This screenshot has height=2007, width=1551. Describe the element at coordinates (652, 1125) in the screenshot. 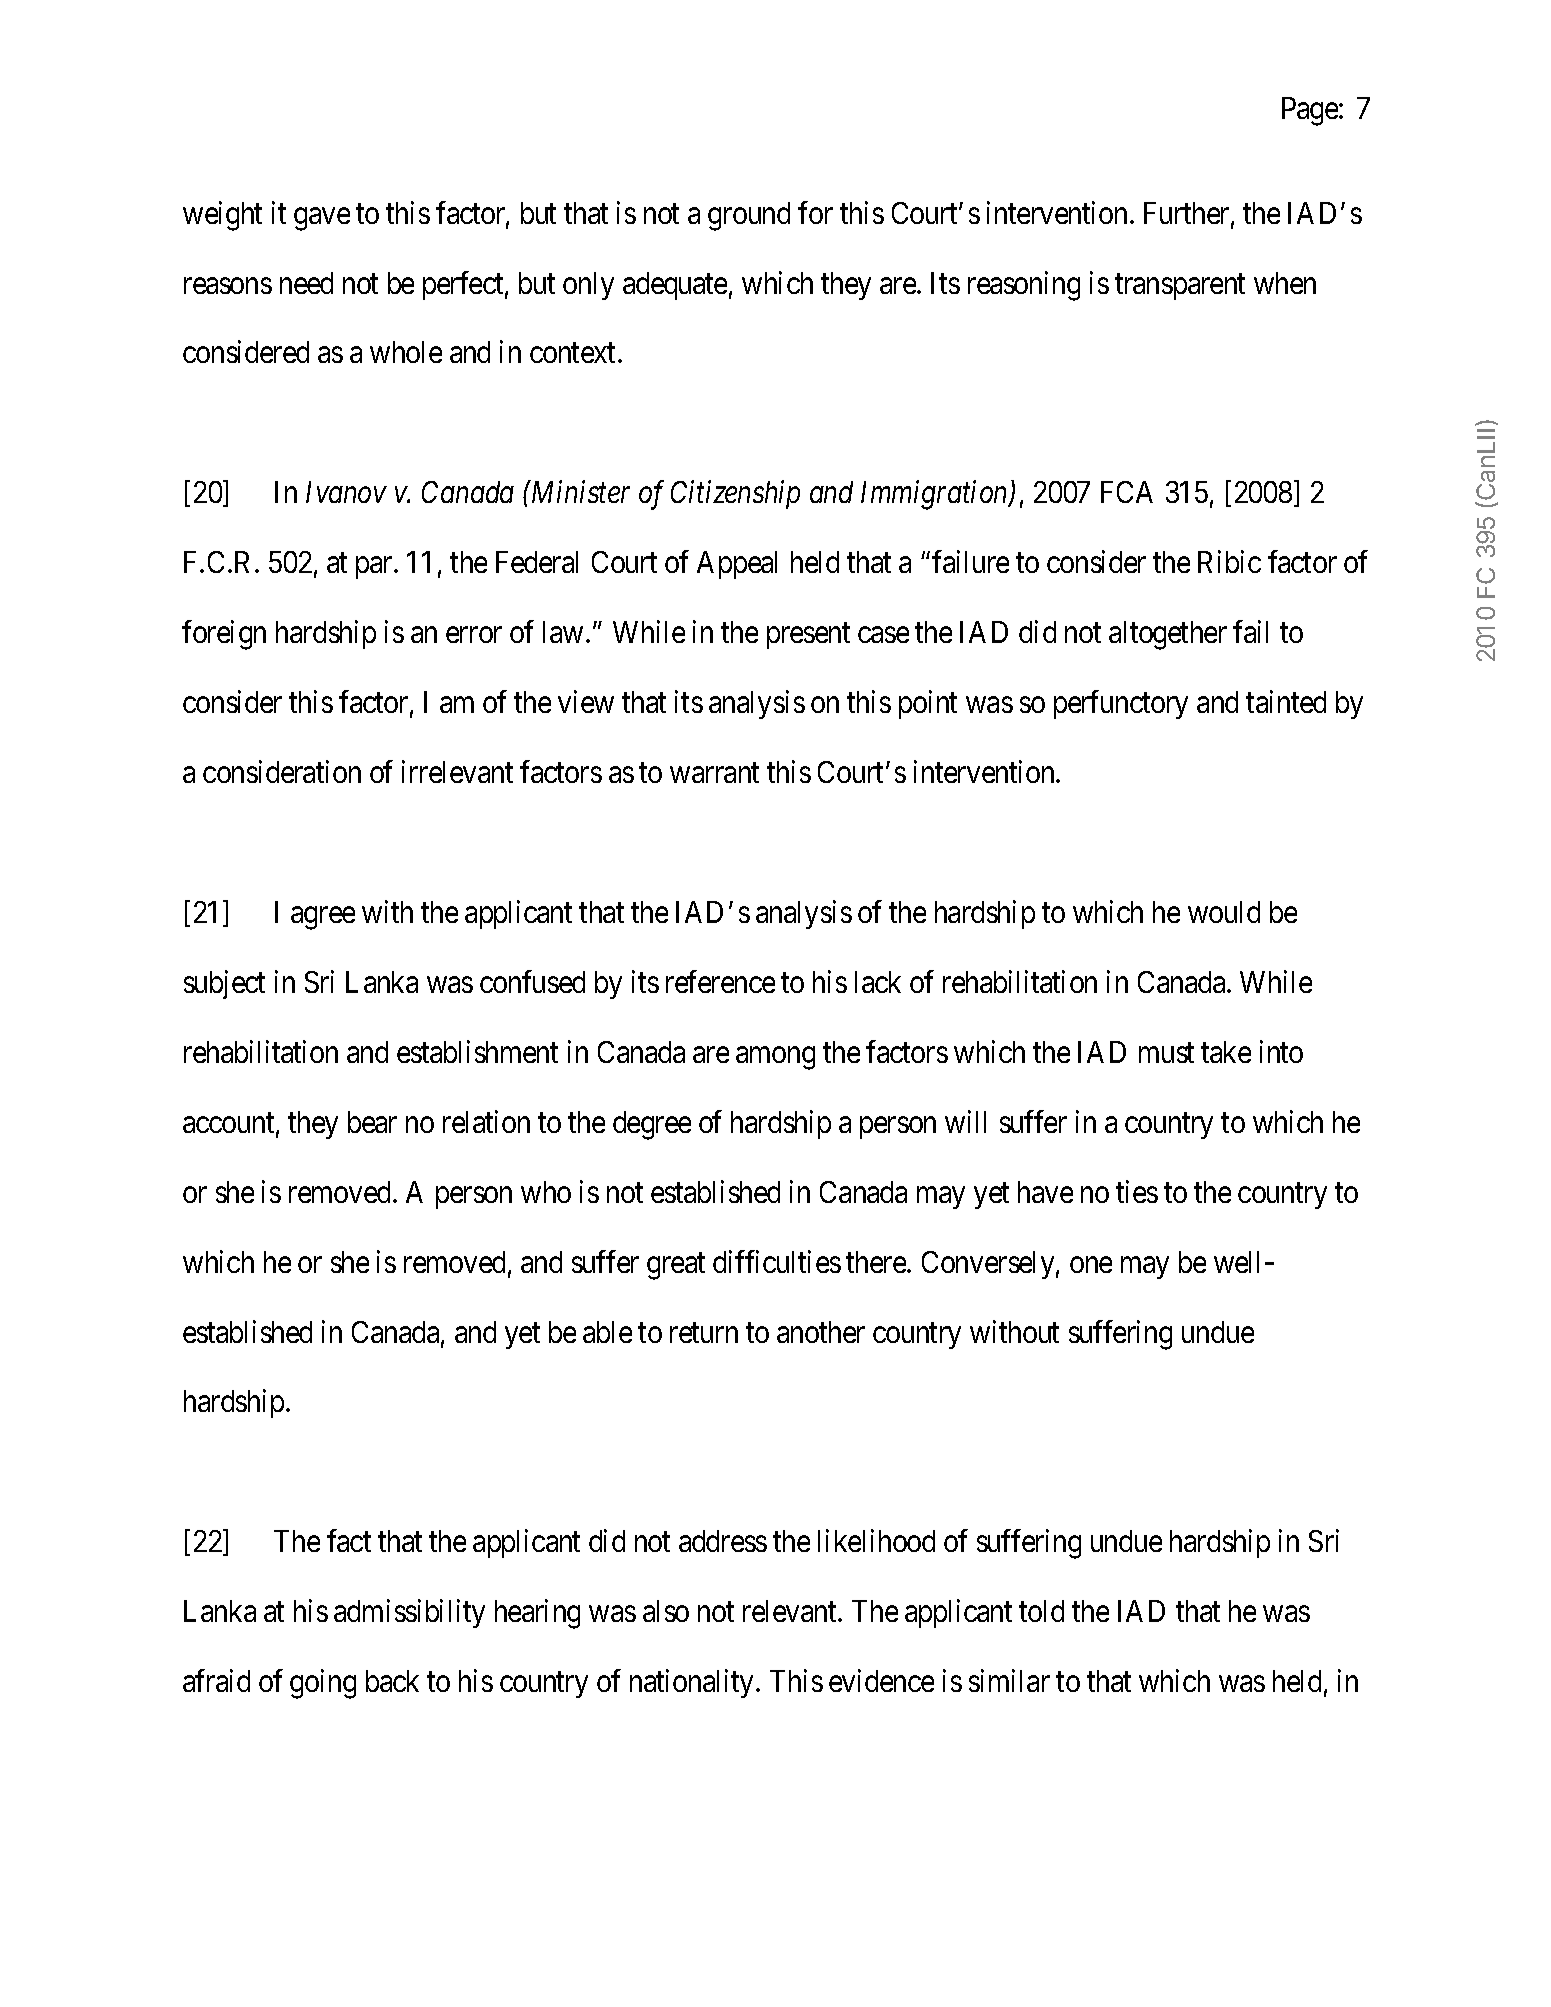

I see `degree` at that location.
